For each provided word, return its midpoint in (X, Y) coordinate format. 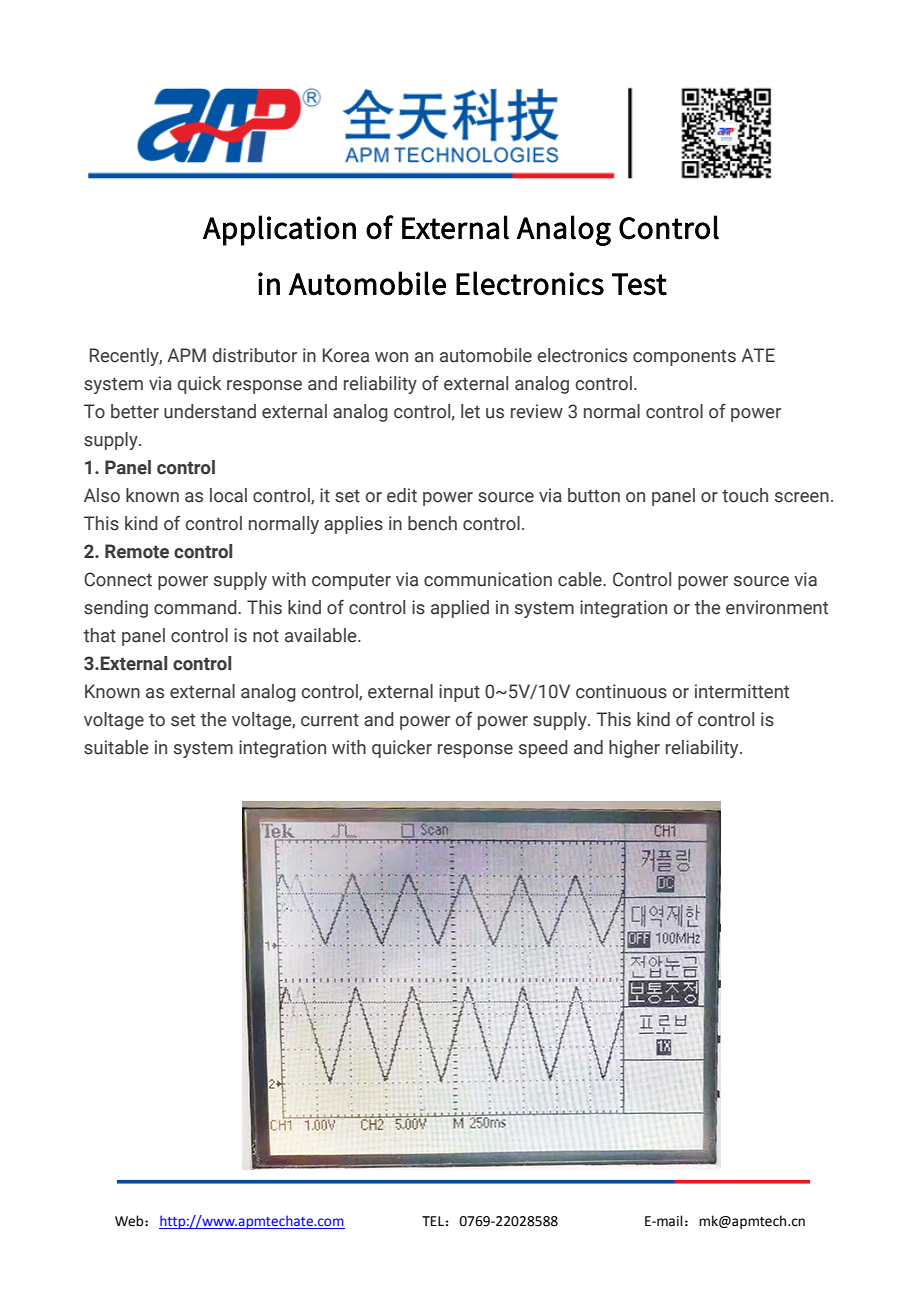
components (684, 357)
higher (634, 749)
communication (488, 579)
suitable (116, 747)
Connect (118, 579)
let (470, 411)
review (537, 411)
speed (543, 749)
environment (777, 607)
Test (639, 284)
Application (279, 230)
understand (210, 411)
